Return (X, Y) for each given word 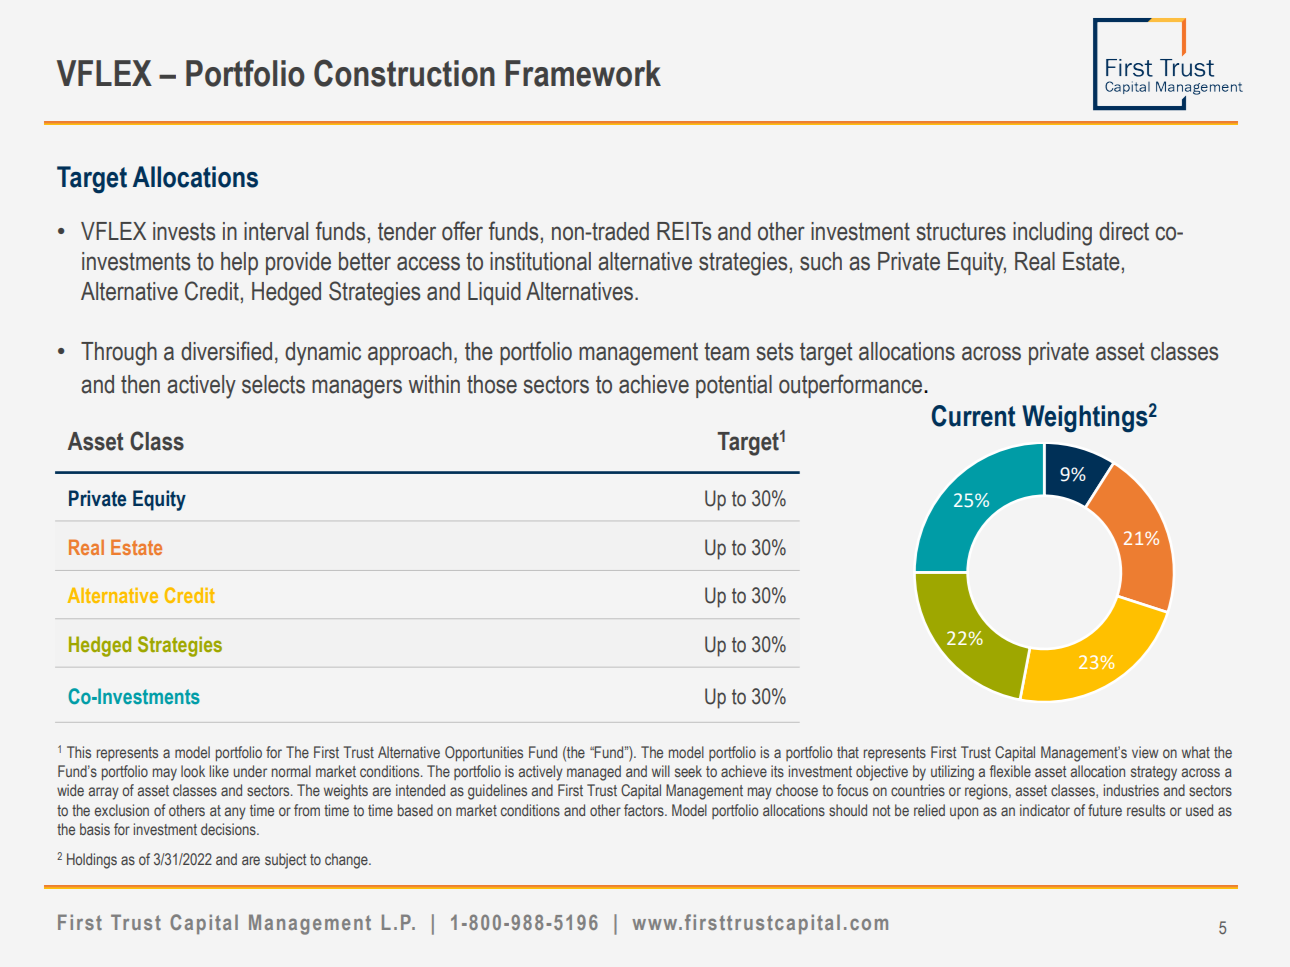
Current (973, 416)
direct (1124, 231)
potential (734, 386)
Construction (404, 73)
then (140, 384)
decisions (229, 829)
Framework (583, 73)
